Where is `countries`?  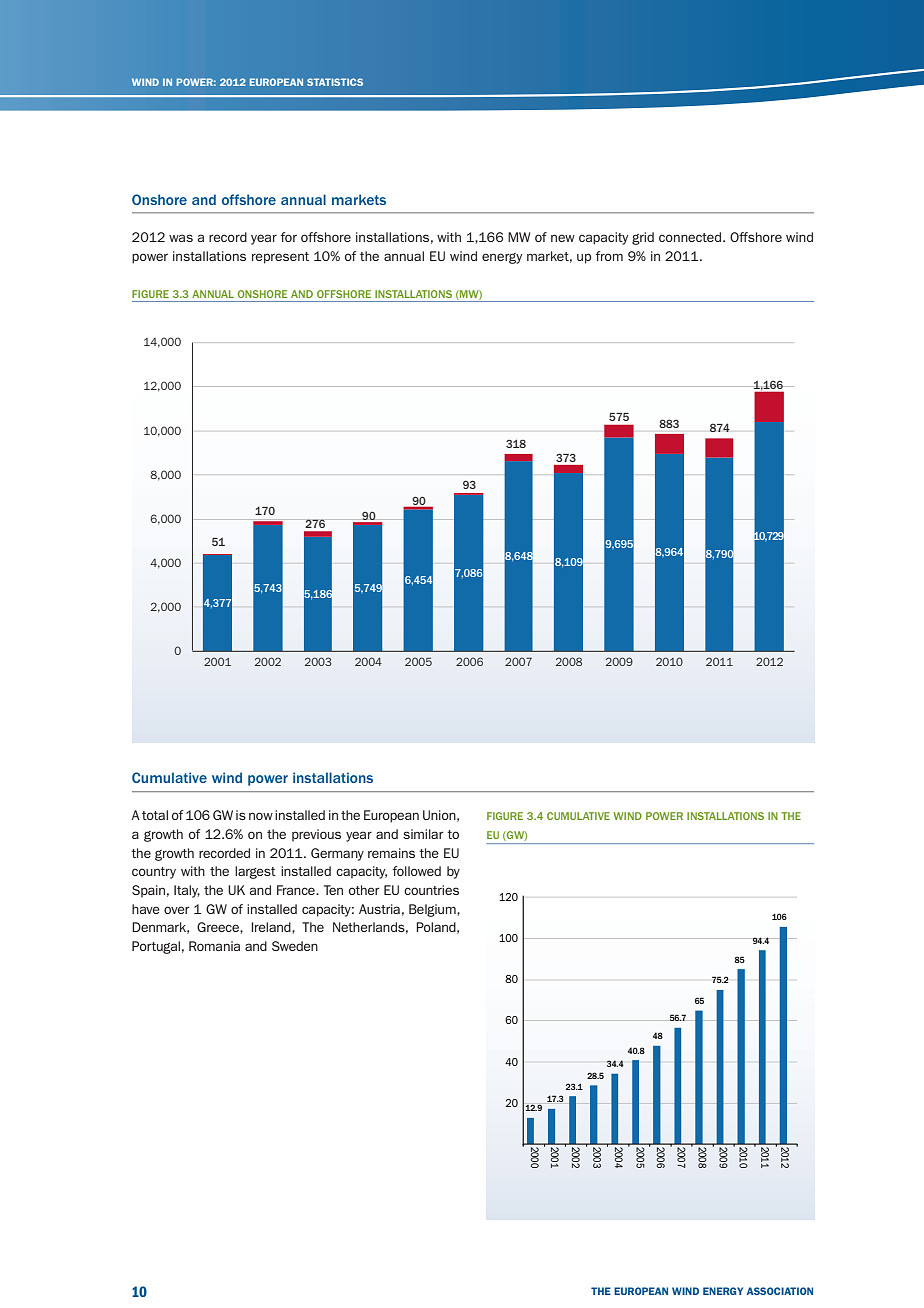
countries is located at coordinates (431, 890).
